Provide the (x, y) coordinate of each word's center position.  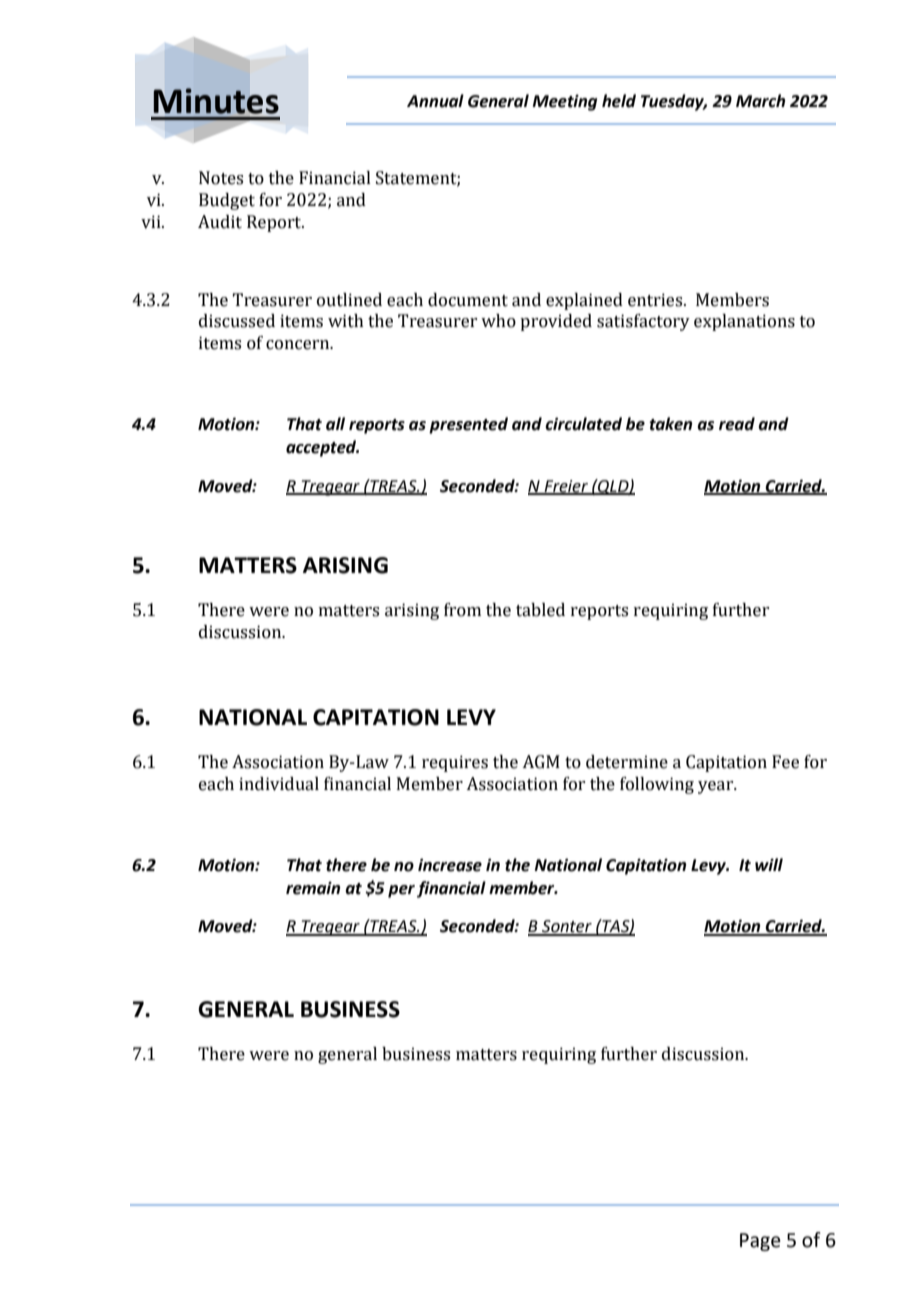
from (462, 610)
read (737, 424)
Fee (785, 762)
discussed (237, 321)
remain (313, 888)
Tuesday (674, 102)
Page (760, 1242)
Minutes (216, 101)
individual (279, 784)
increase (450, 865)
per (401, 891)
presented (468, 425)
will (769, 864)
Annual (435, 101)
